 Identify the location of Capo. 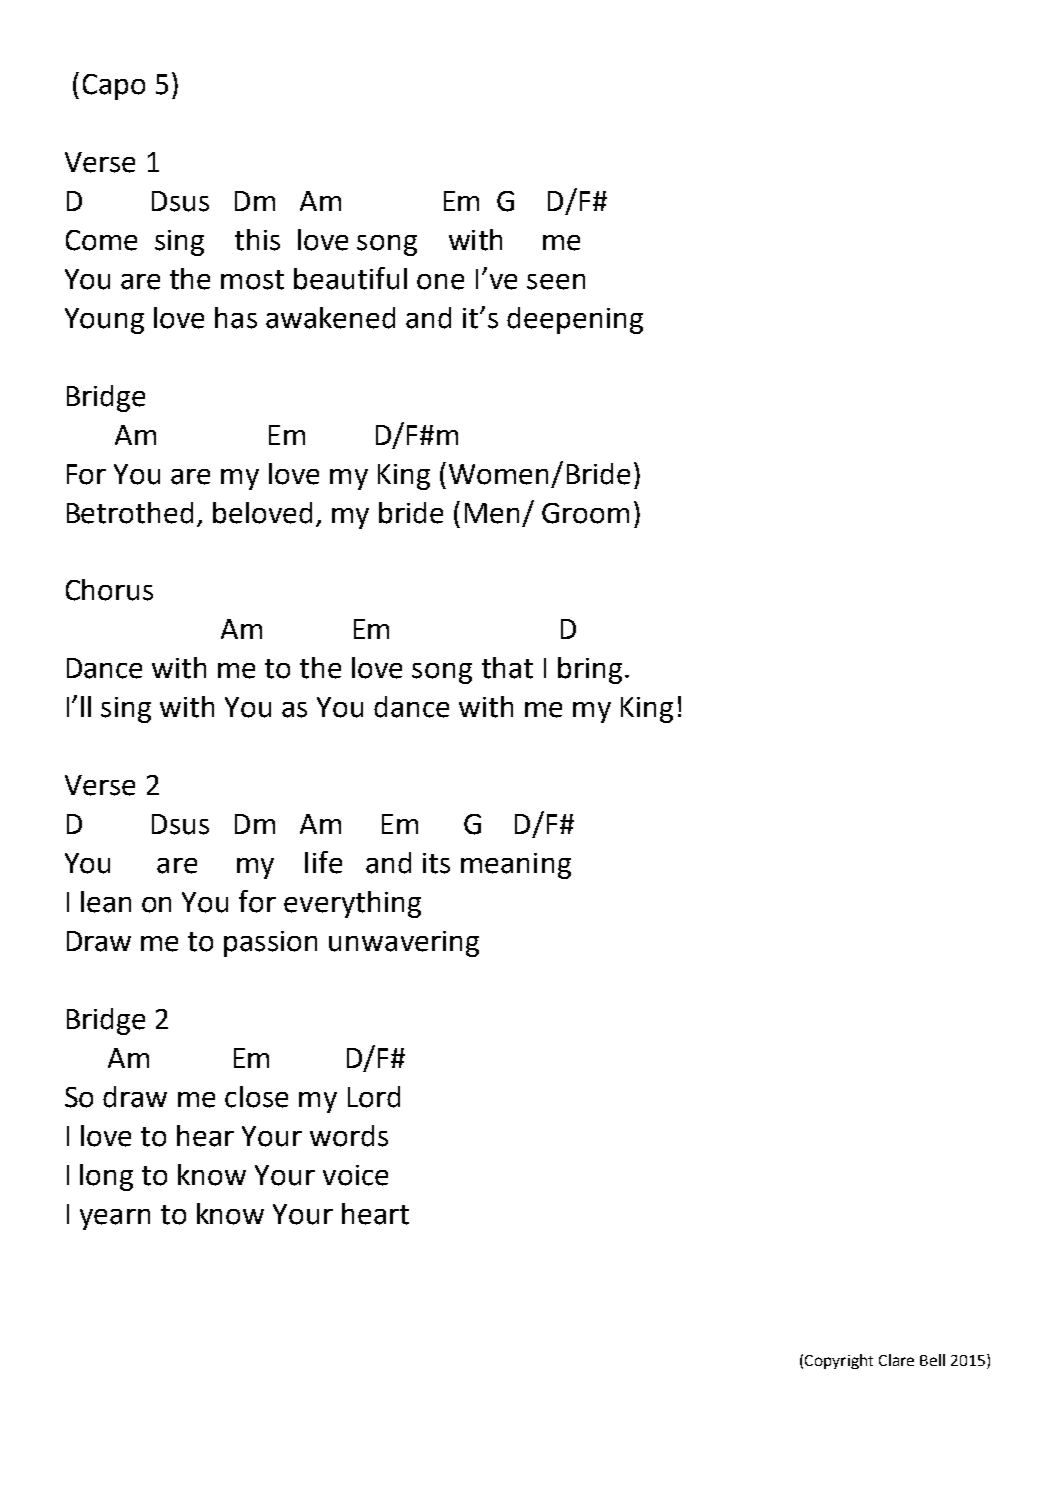
(114, 87).
